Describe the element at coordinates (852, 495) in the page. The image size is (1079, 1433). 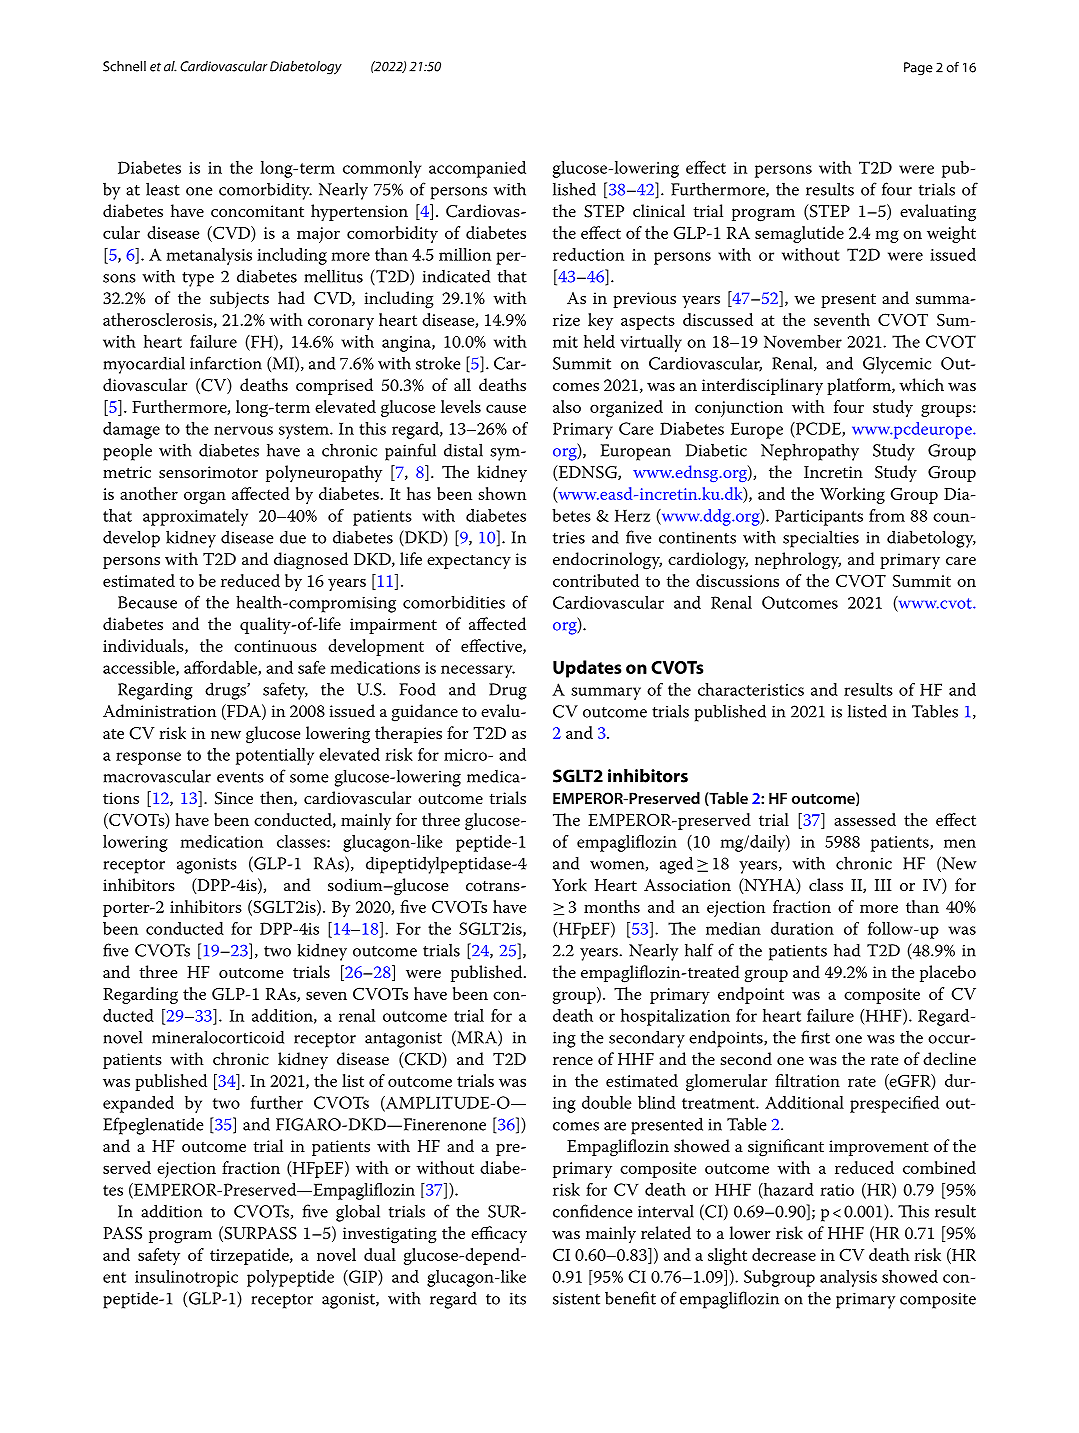
I see `Working` at that location.
